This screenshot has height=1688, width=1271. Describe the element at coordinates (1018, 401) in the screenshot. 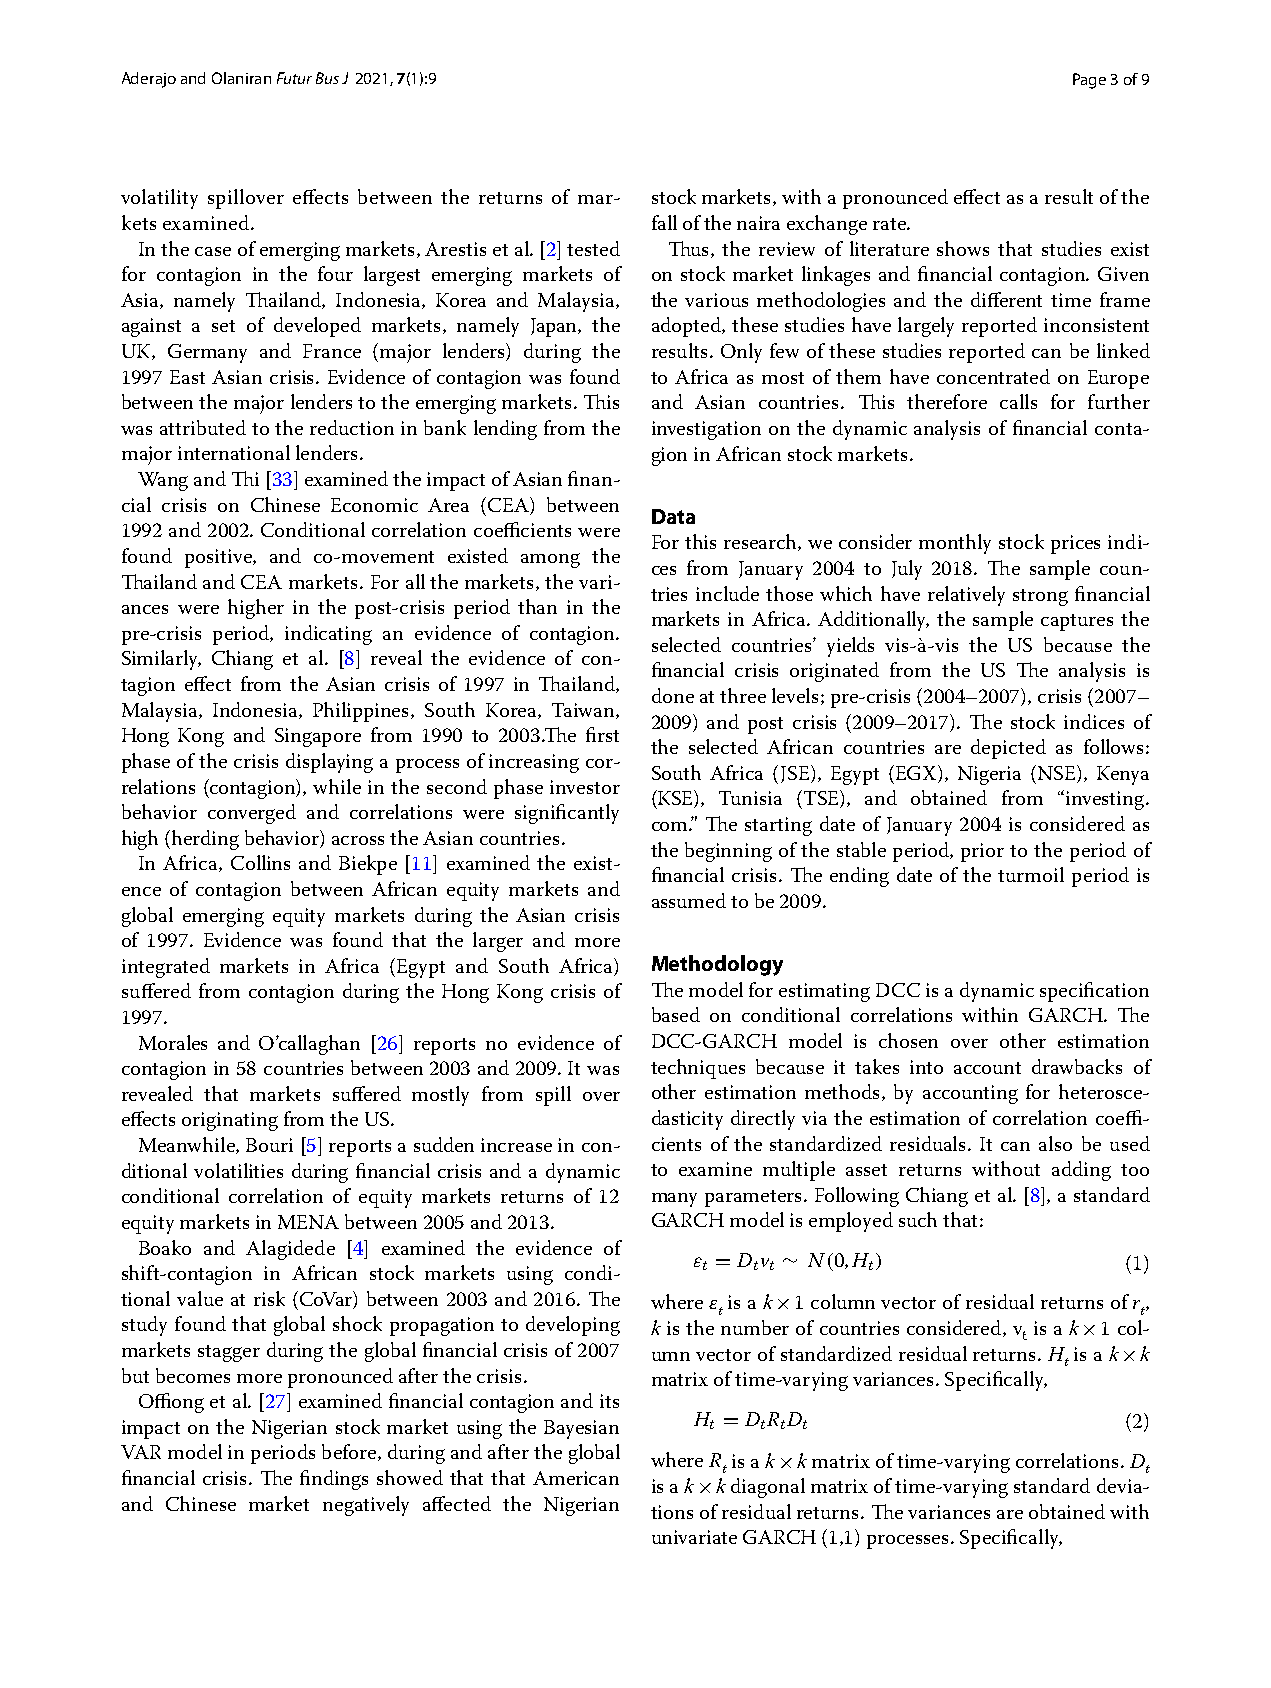

I see `calls` at that location.
